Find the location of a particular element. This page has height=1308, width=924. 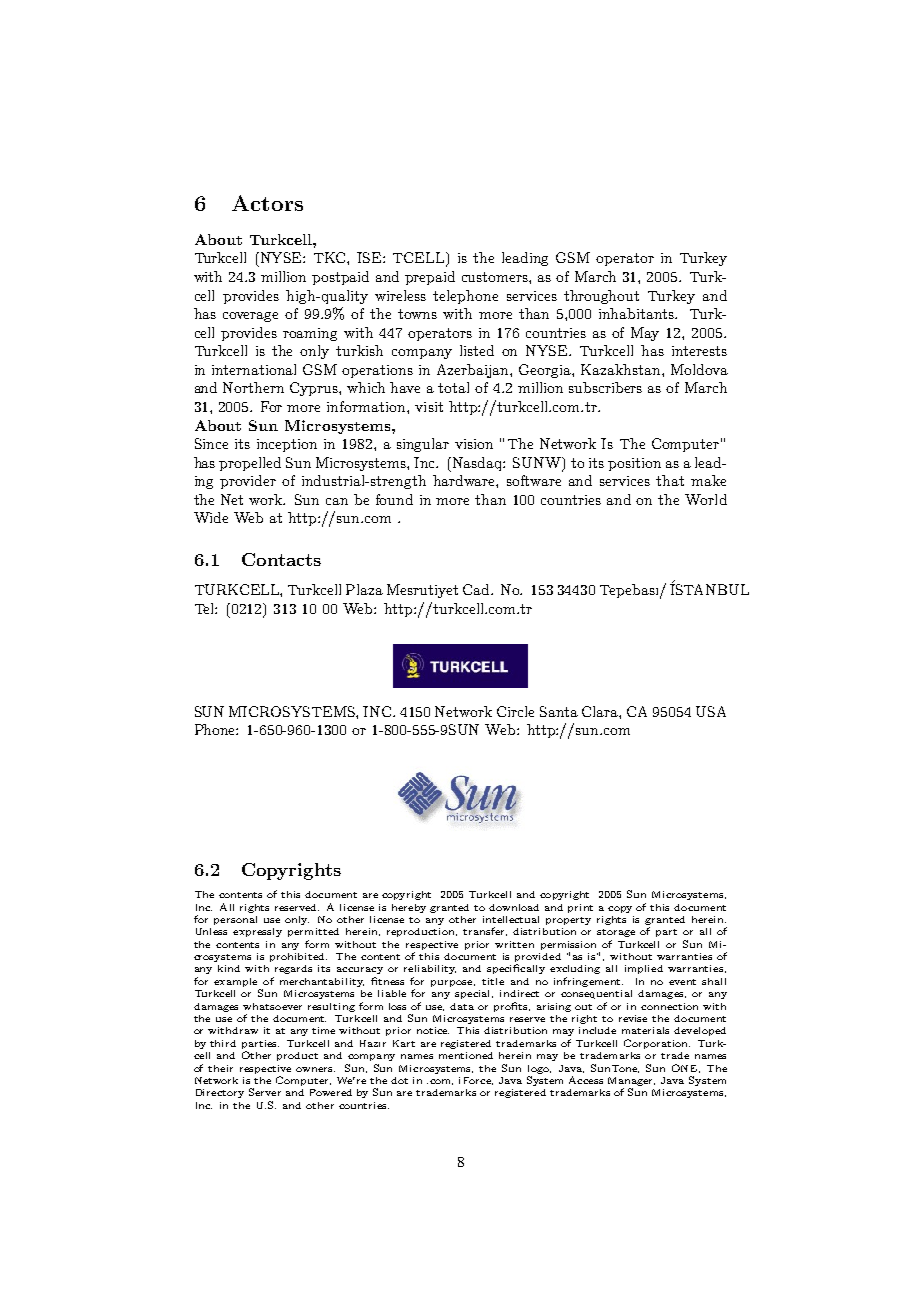

Corporation is located at coordinates (657, 1044).
